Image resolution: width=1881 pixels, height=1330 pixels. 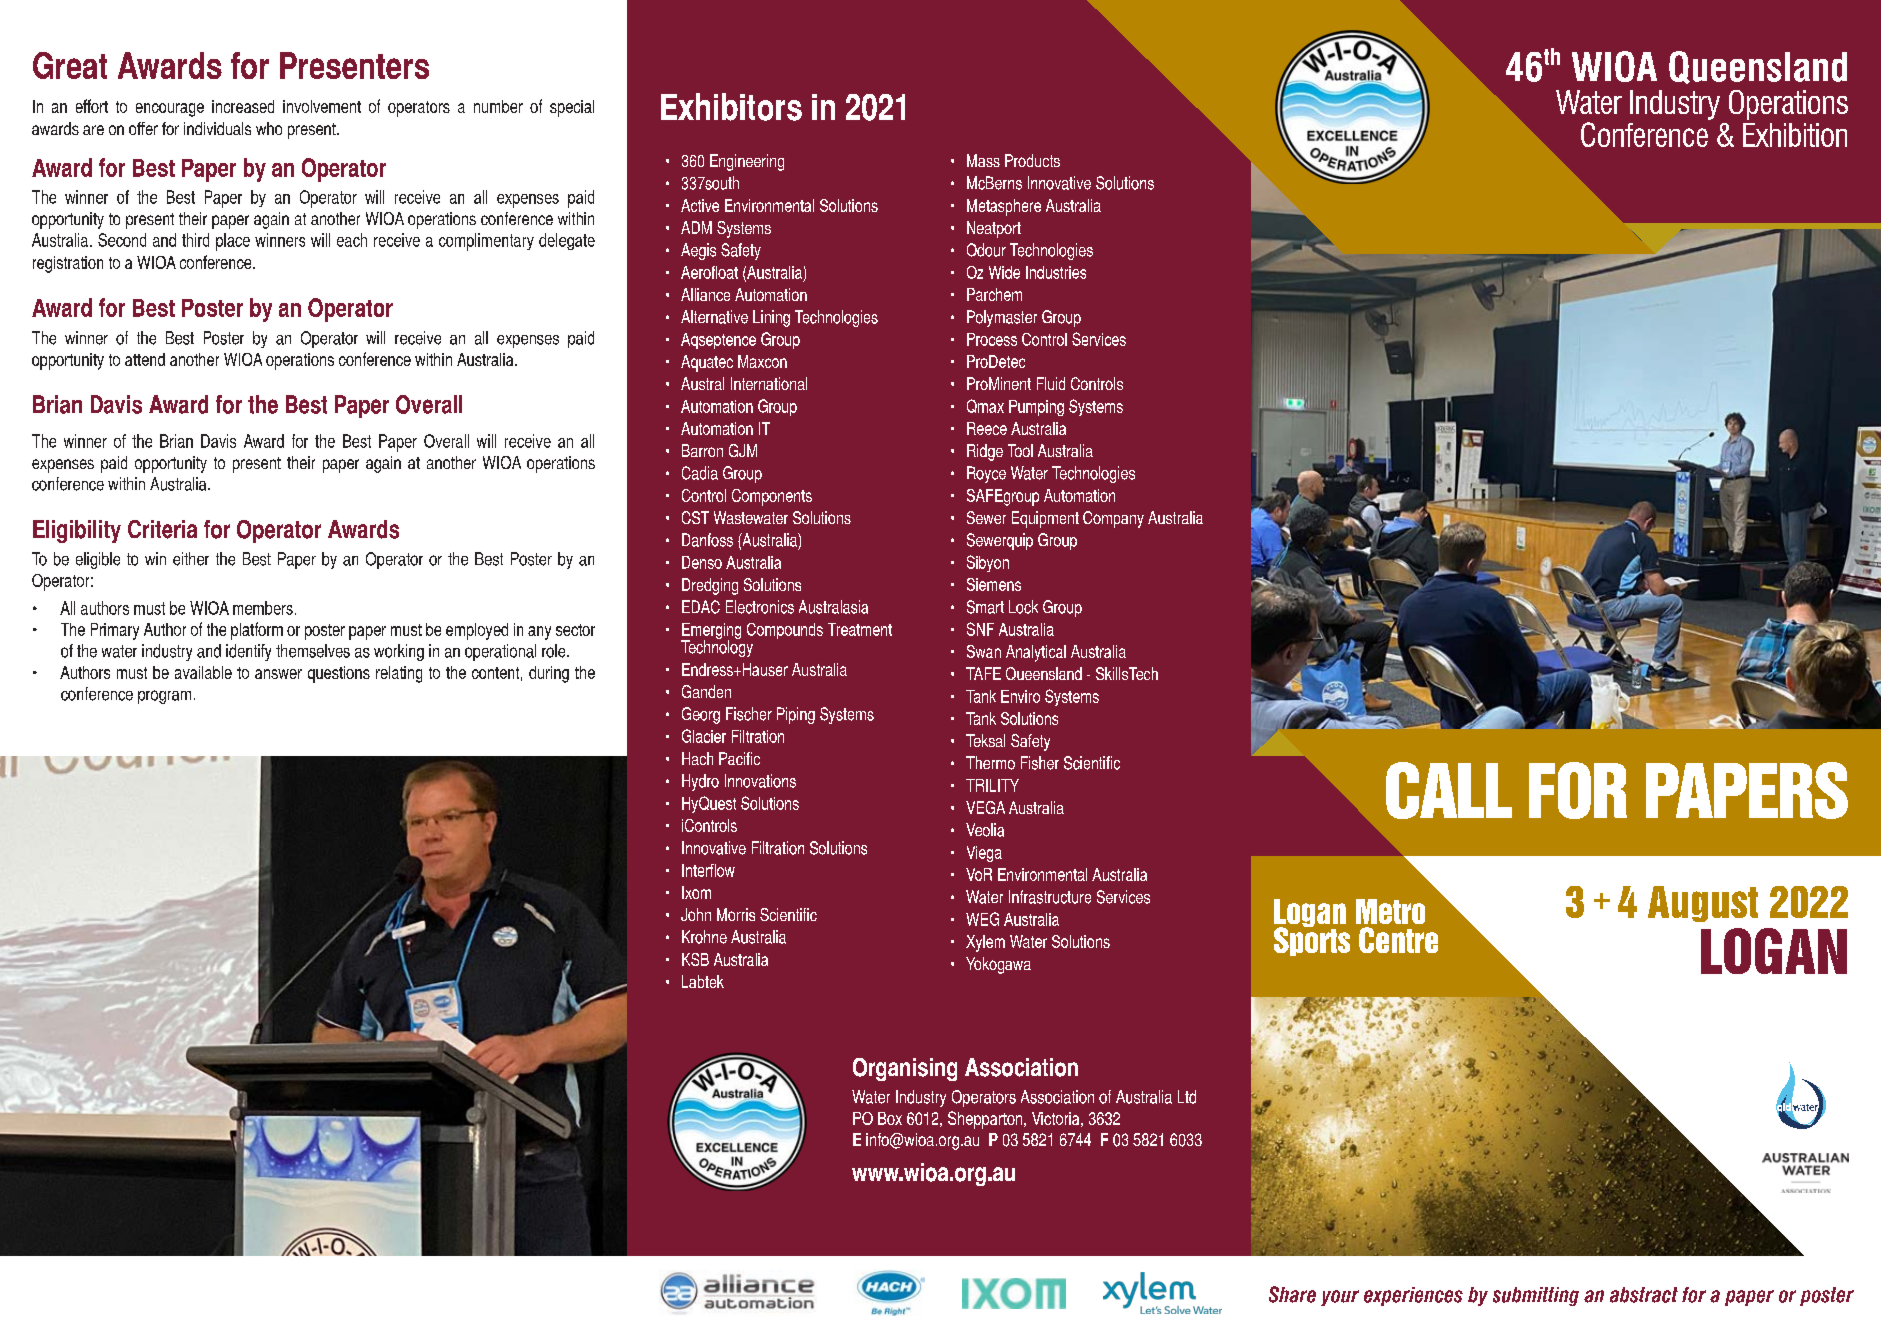 What do you see at coordinates (985, 943) in the document?
I see `Xylem` at bounding box center [985, 943].
